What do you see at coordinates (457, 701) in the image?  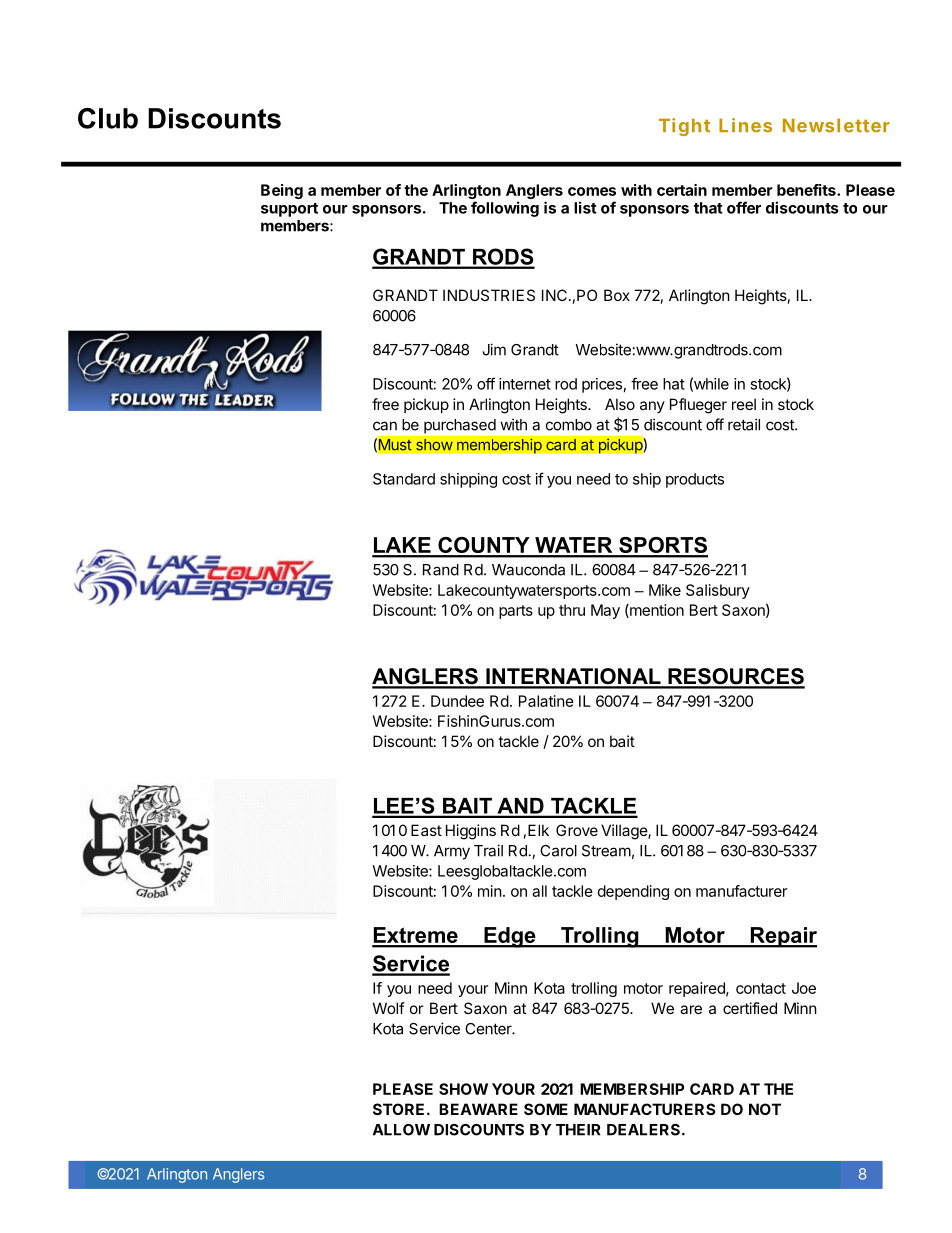 I see `Dundee` at bounding box center [457, 701].
